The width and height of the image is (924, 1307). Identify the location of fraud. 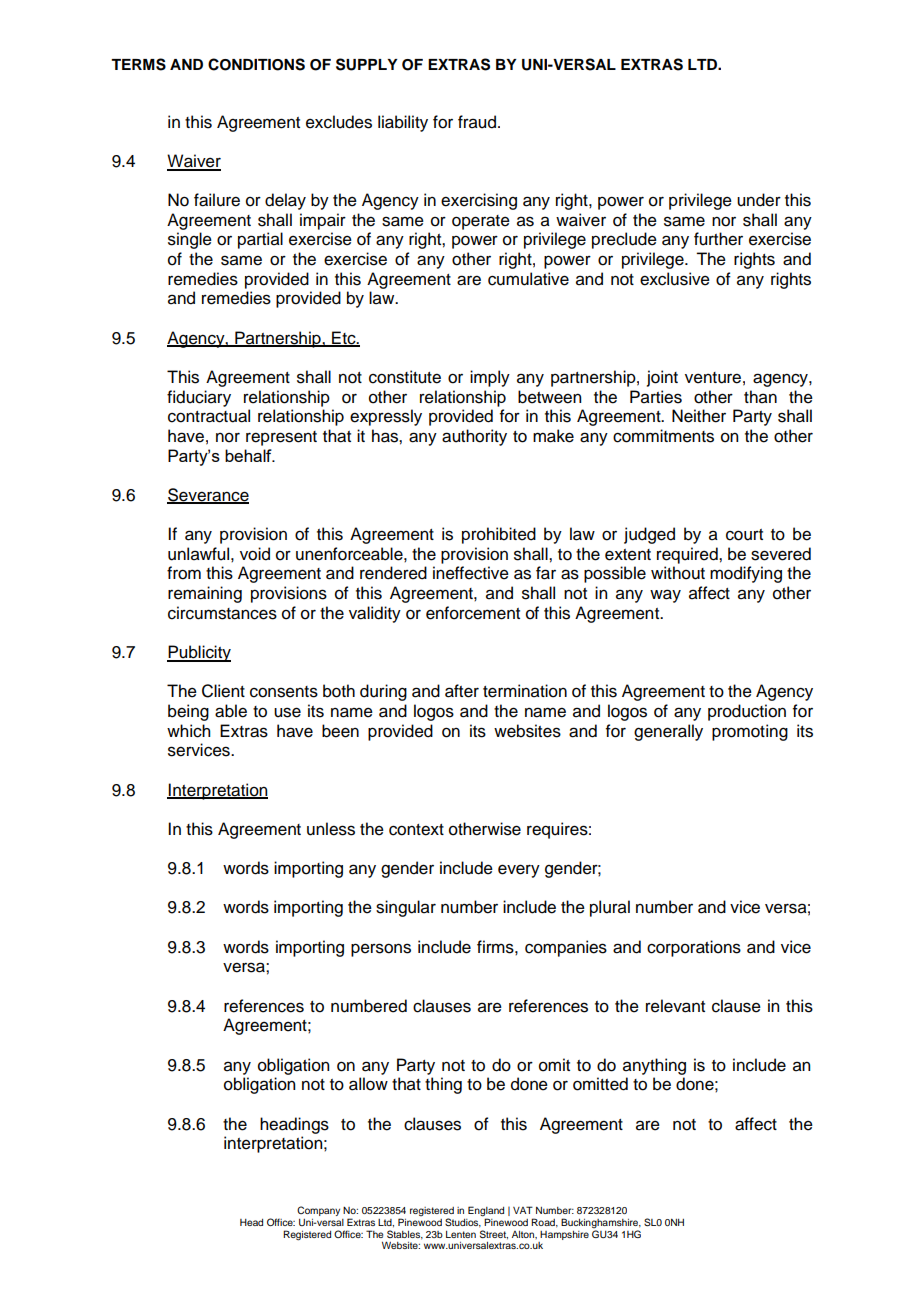
(477, 122).
